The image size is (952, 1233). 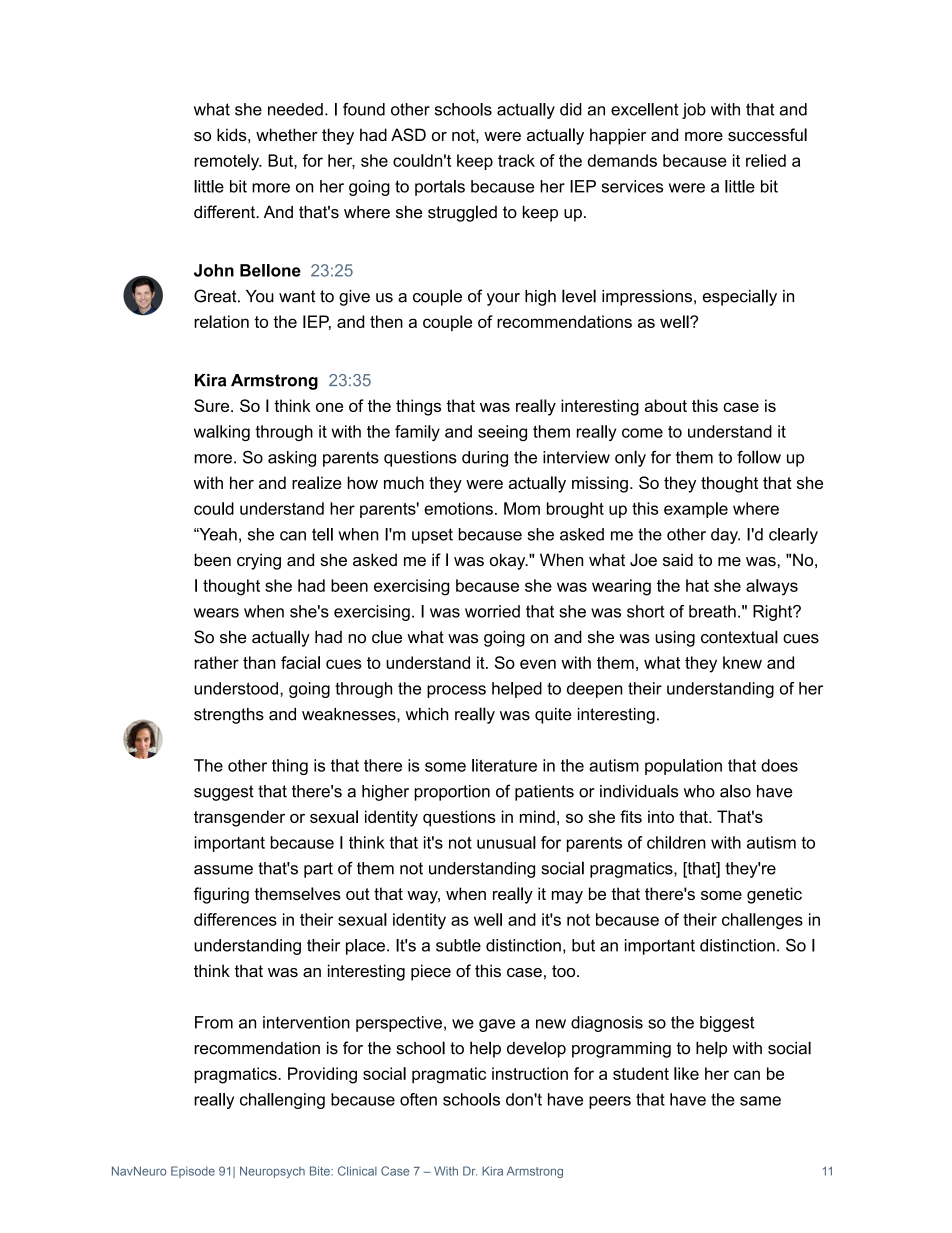 What do you see at coordinates (259, 662) in the screenshot?
I see `than` at bounding box center [259, 662].
